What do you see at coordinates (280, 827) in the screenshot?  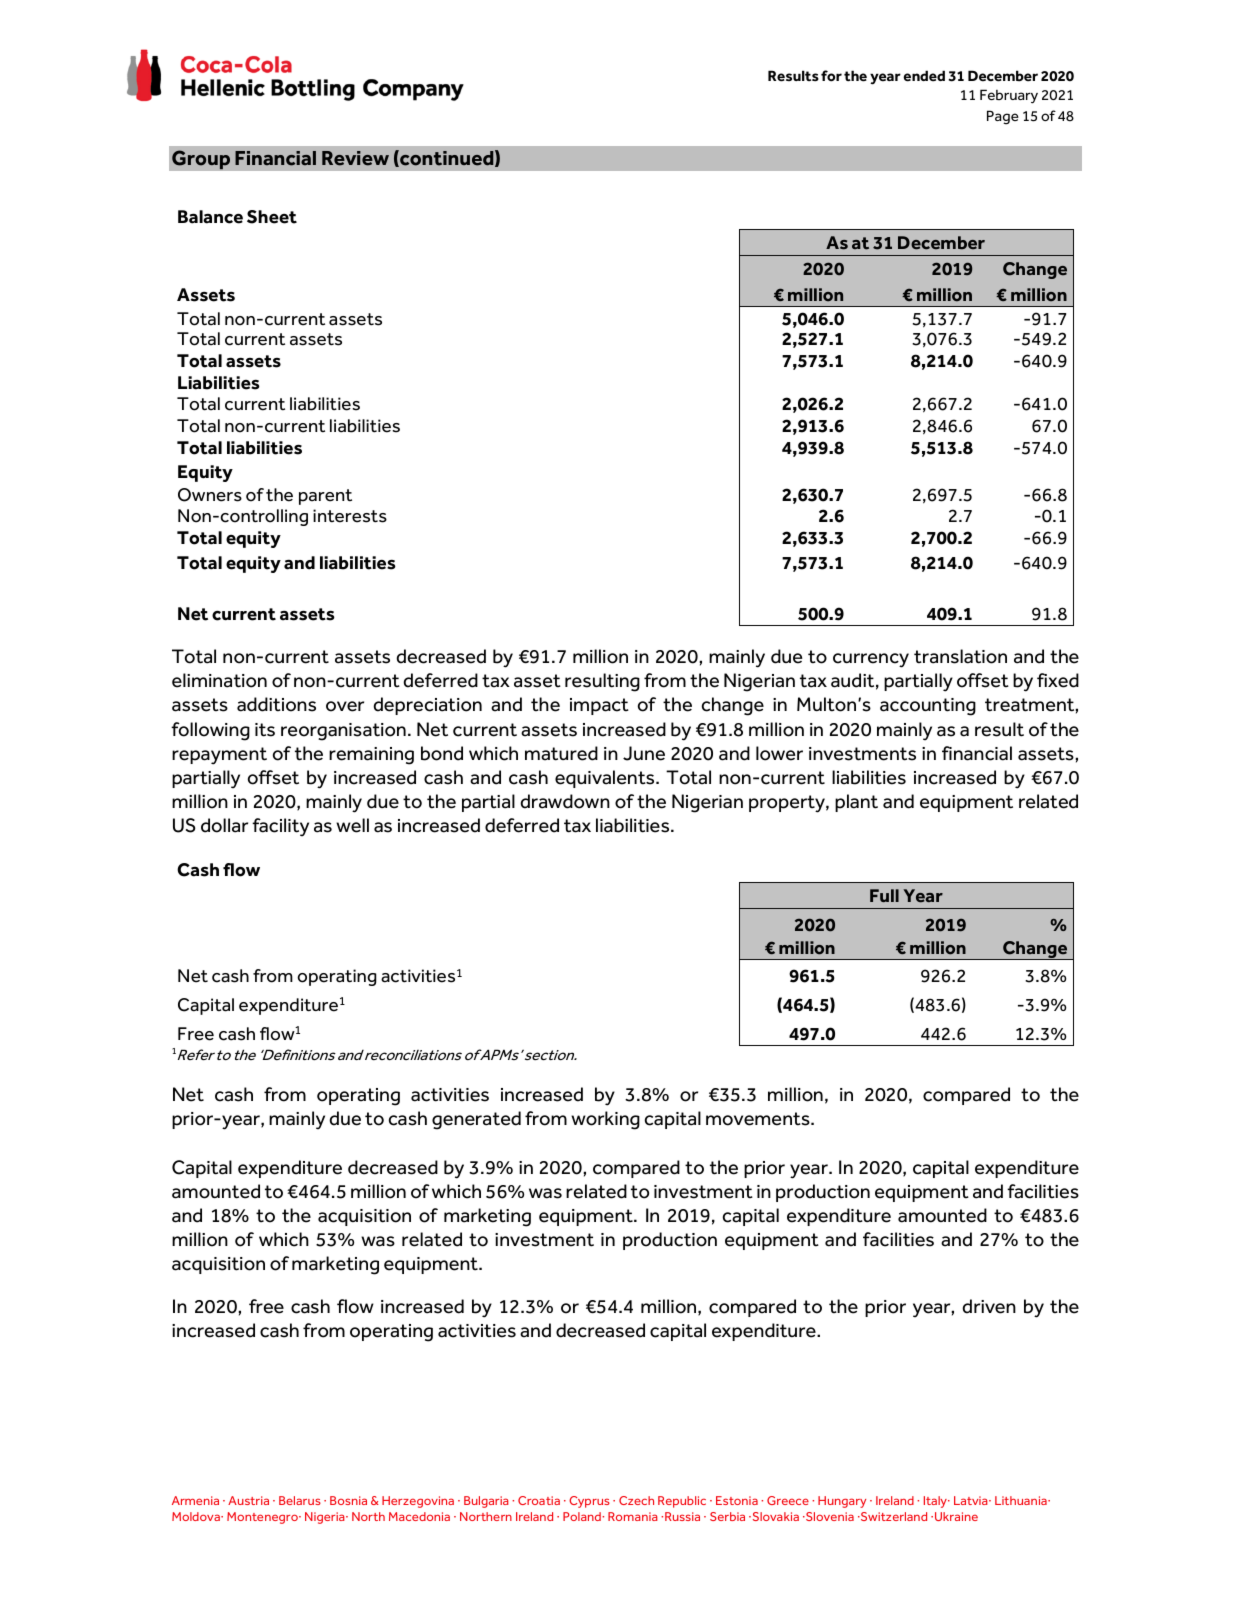 I see `facility` at bounding box center [280, 827].
